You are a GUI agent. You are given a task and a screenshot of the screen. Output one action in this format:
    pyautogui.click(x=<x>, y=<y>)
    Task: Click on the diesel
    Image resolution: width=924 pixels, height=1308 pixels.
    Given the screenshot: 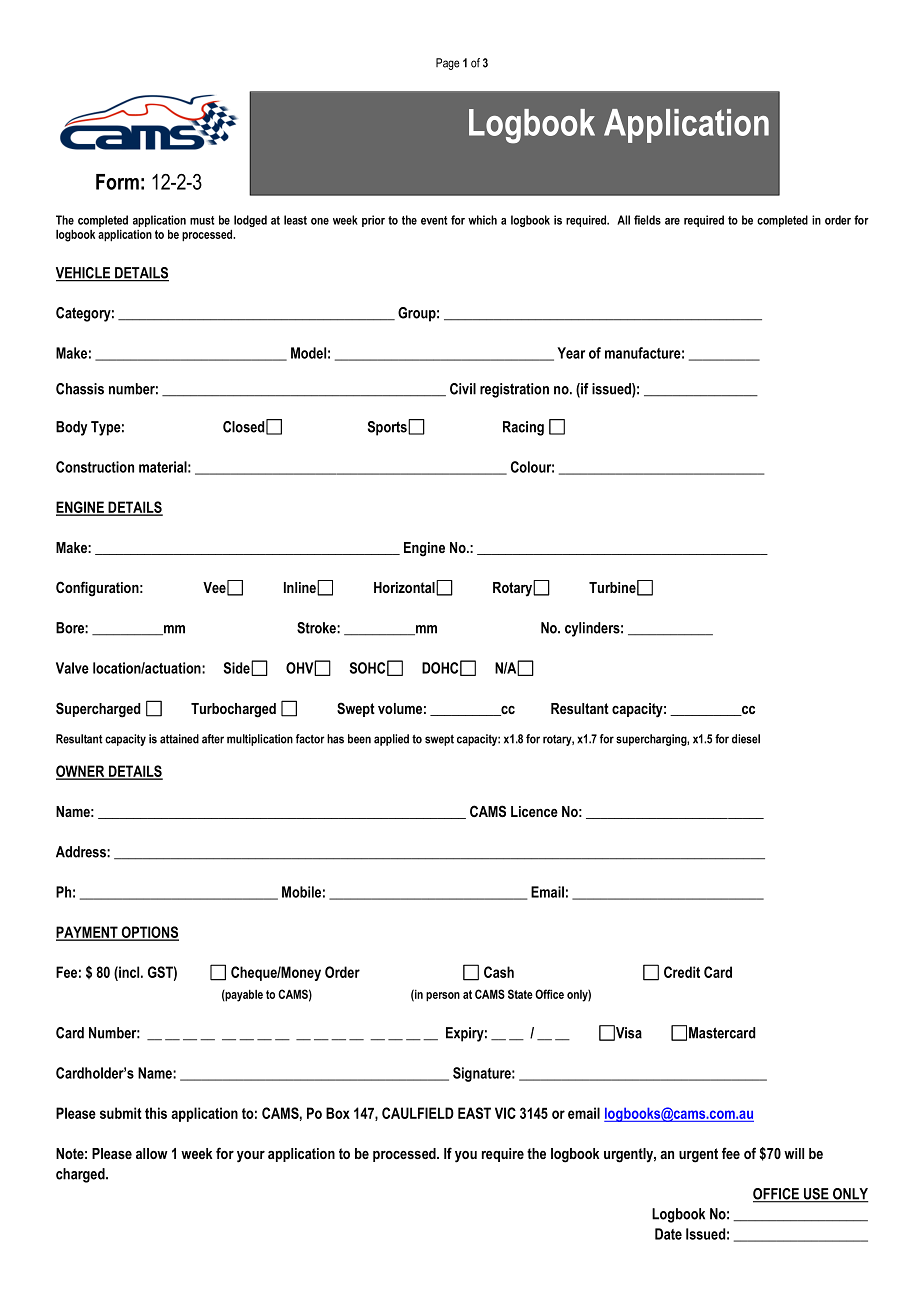 What is the action you would take?
    pyautogui.click(x=746, y=739)
